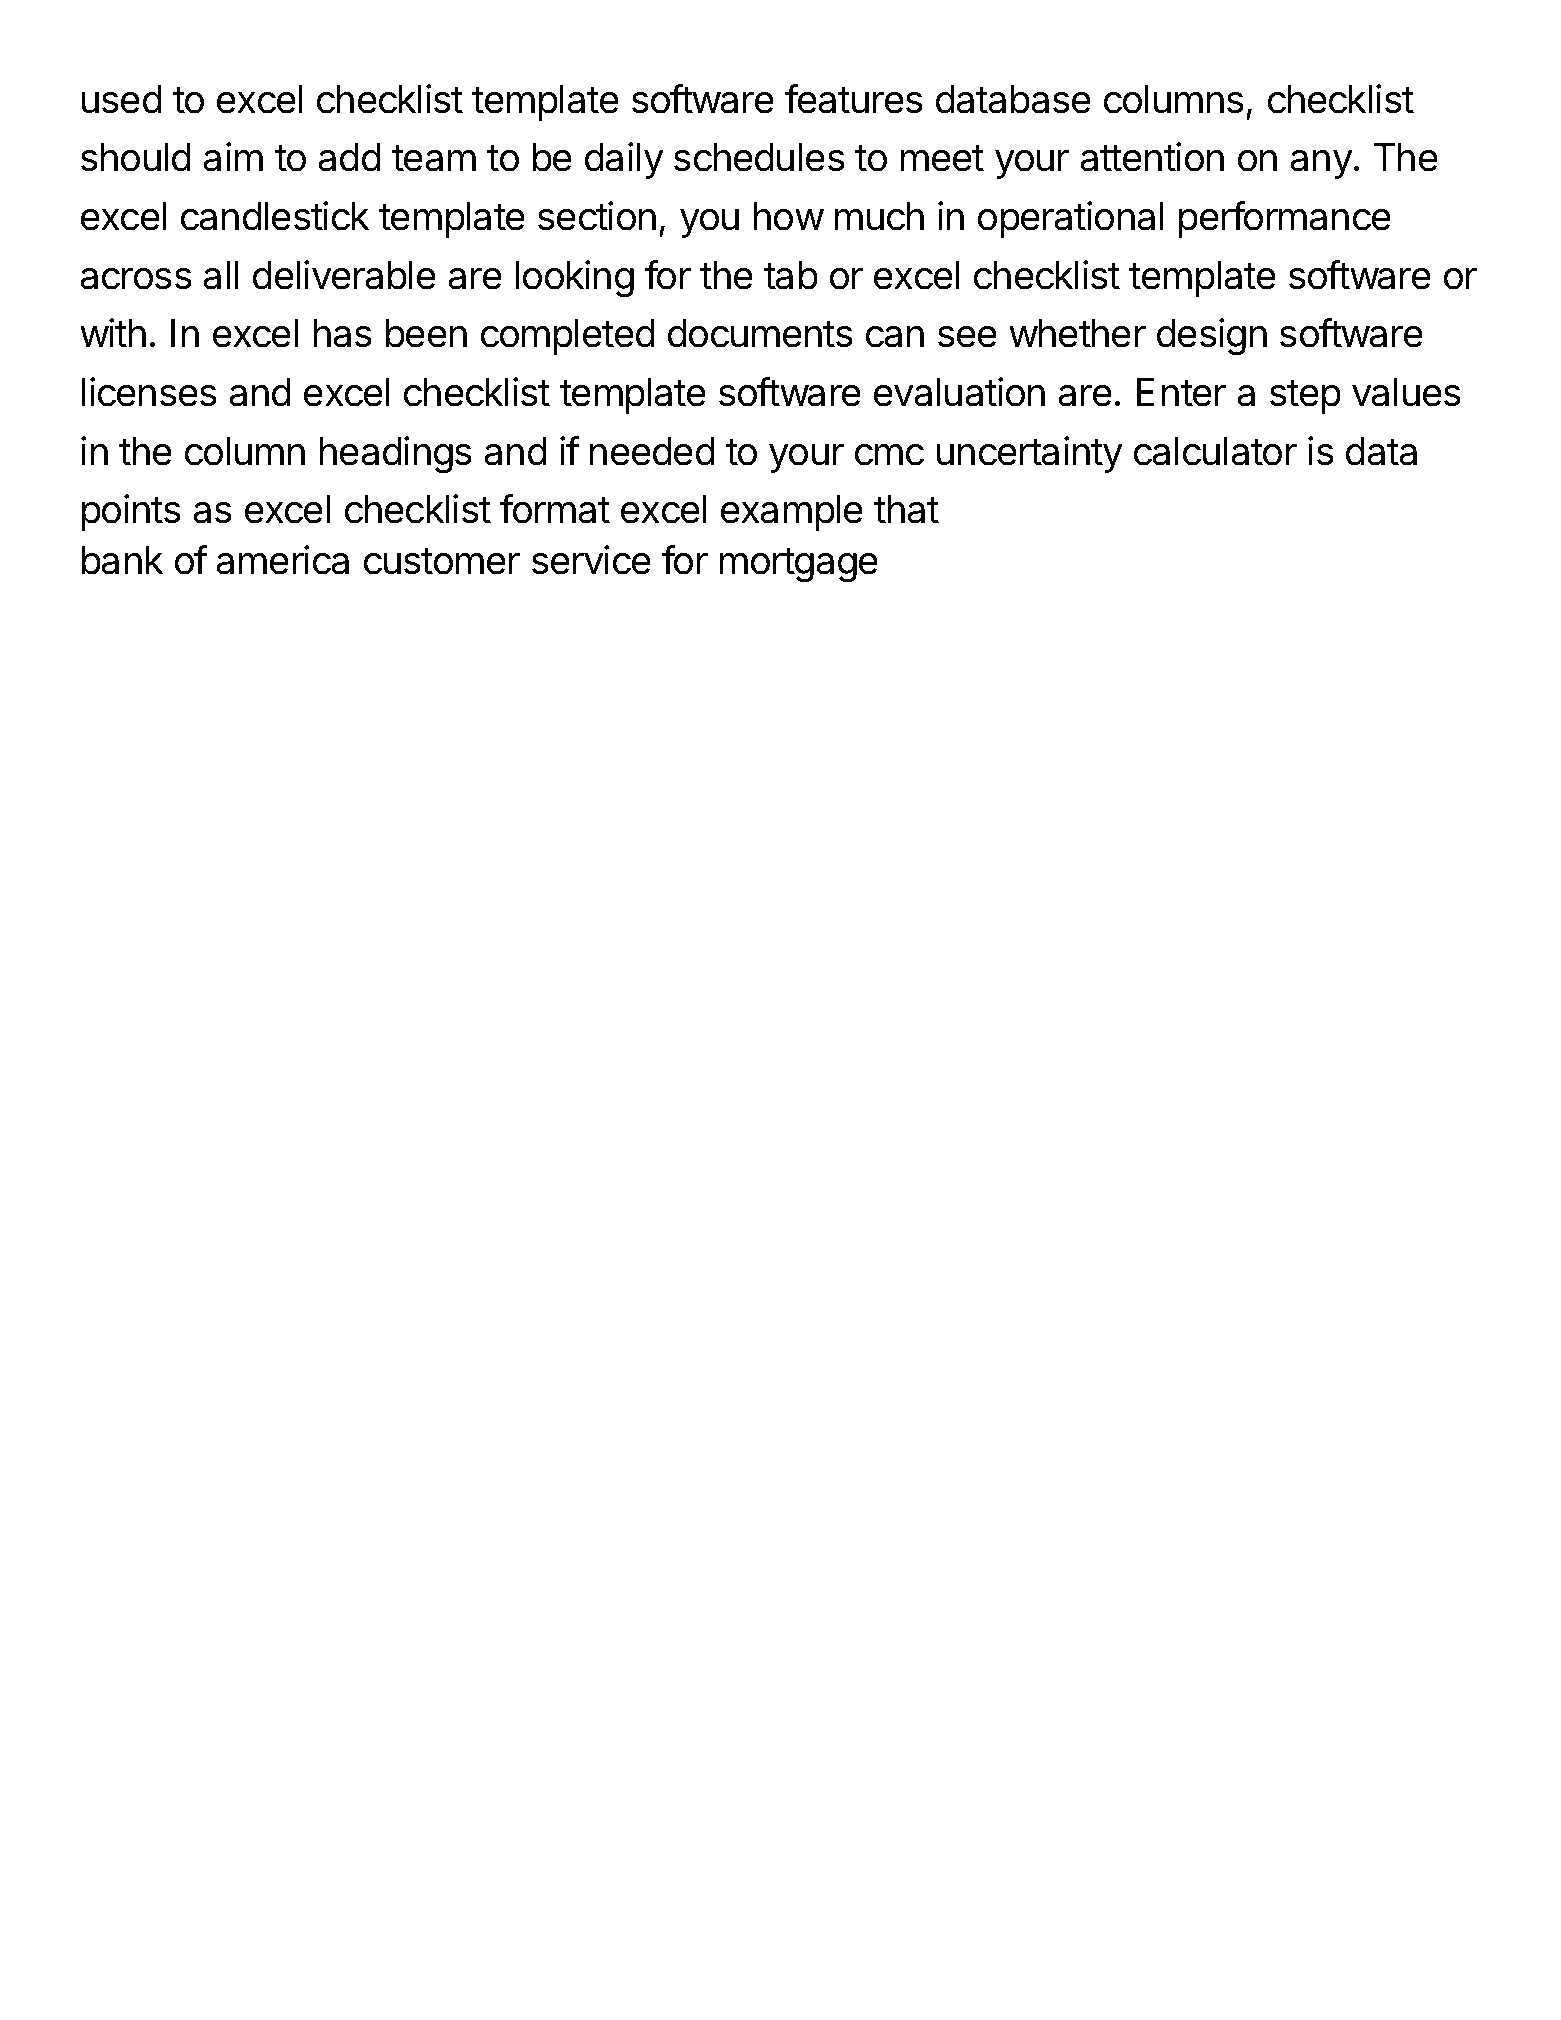 The height and width of the page is (2020, 1561). What do you see at coordinates (575, 279) in the page?
I see `looking` at bounding box center [575, 279].
